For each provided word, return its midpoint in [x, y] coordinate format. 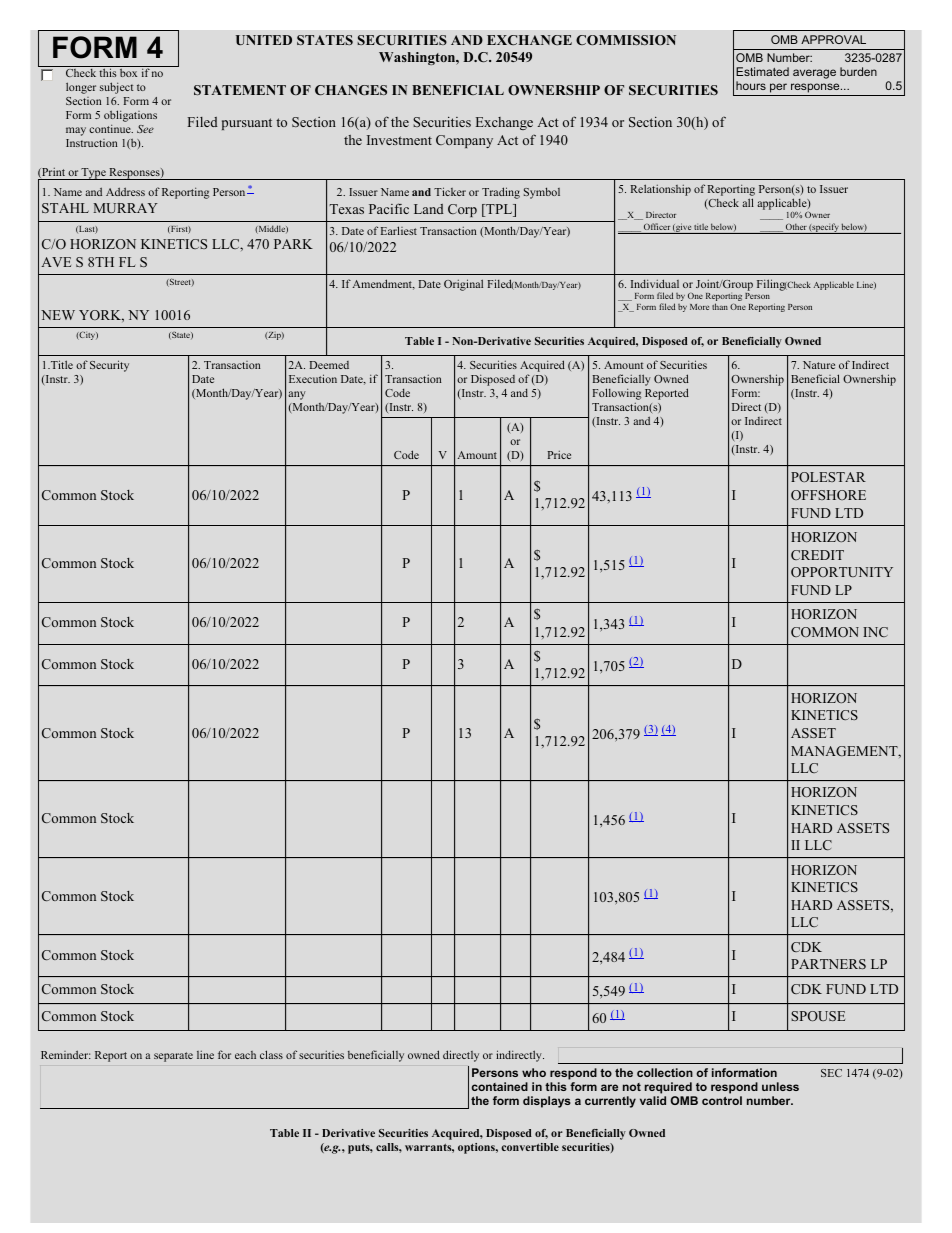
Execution [313, 378]
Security [109, 366]
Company [464, 141]
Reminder [66, 1054]
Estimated [762, 71]
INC [875, 632]
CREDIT [817, 555]
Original [463, 285]
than [720, 306]
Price [559, 455]
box [128, 73]
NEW [58, 315]
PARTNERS [828, 964]
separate [173, 1057]
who [534, 1072]
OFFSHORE [828, 495]
